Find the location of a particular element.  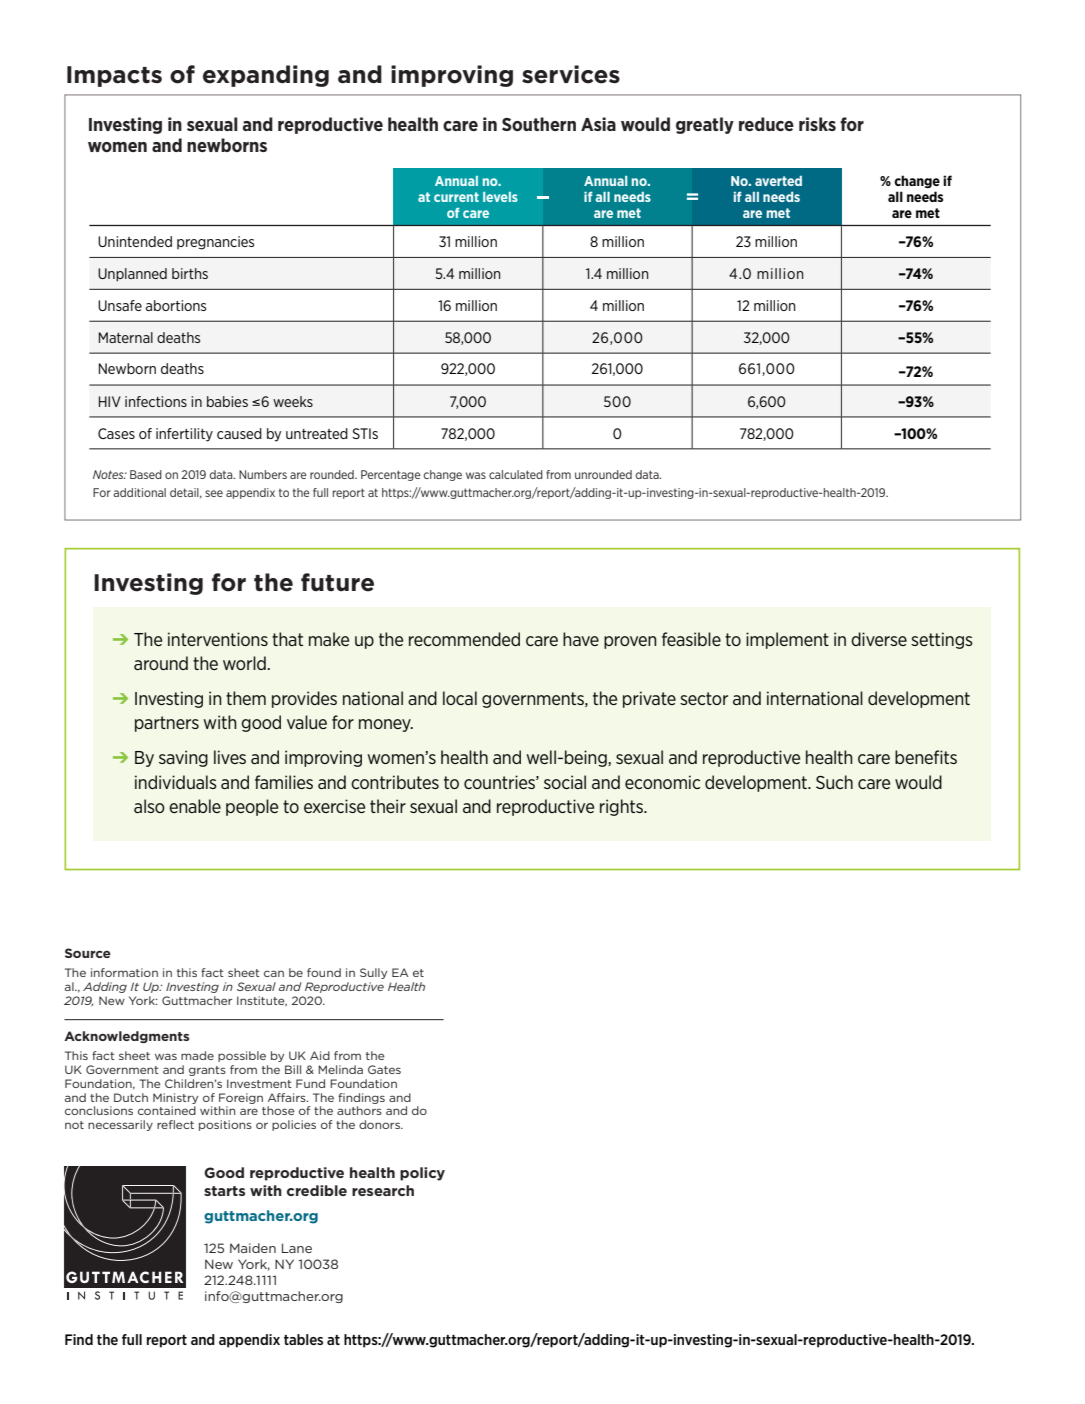

Source is located at coordinates (88, 953).
